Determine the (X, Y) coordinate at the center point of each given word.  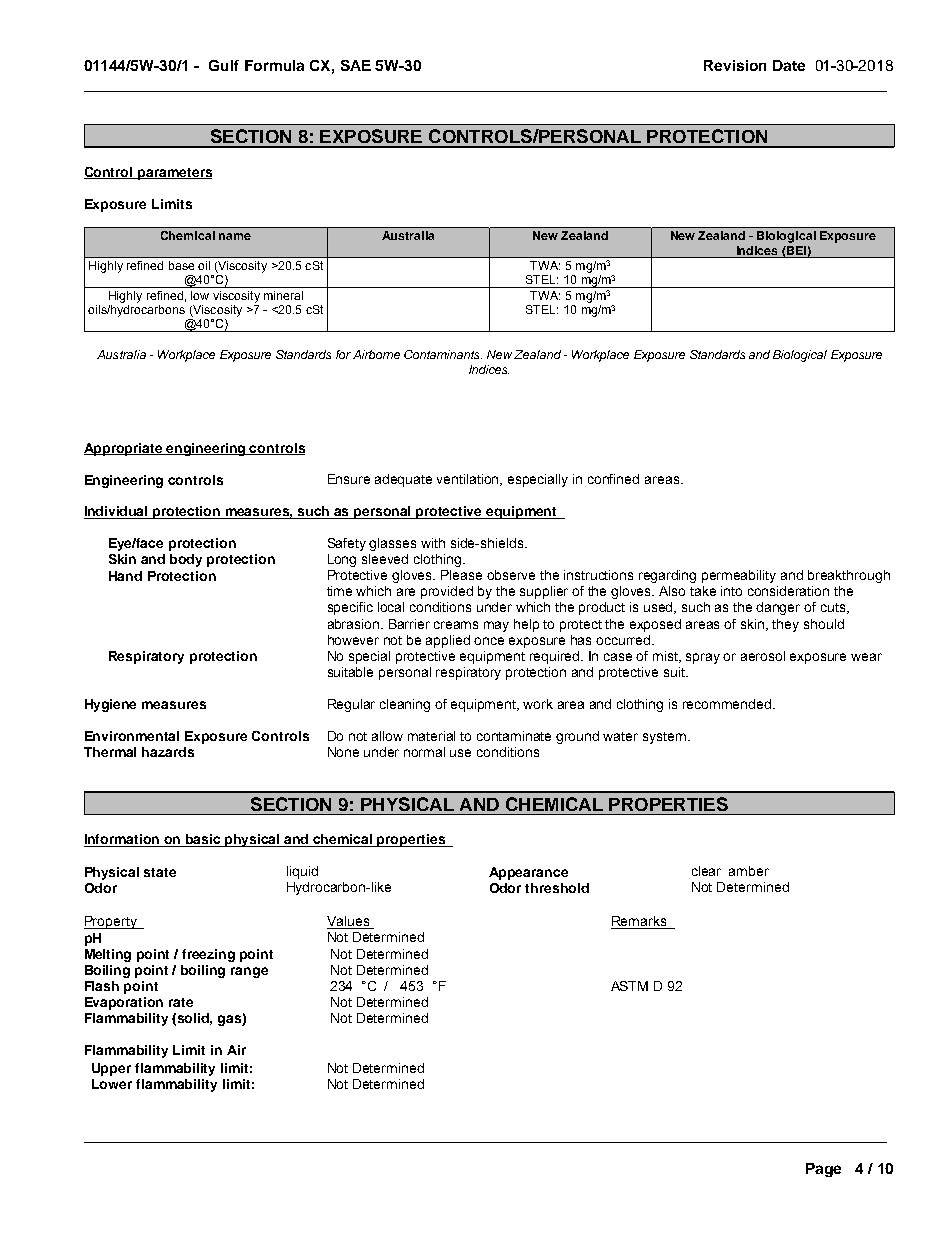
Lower (112, 1084)
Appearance (528, 873)
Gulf (224, 65)
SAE (356, 65)
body (186, 560)
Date (789, 65)
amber (749, 871)
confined (613, 479)
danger (778, 608)
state (160, 872)
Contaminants (443, 354)
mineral (283, 295)
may (496, 626)
